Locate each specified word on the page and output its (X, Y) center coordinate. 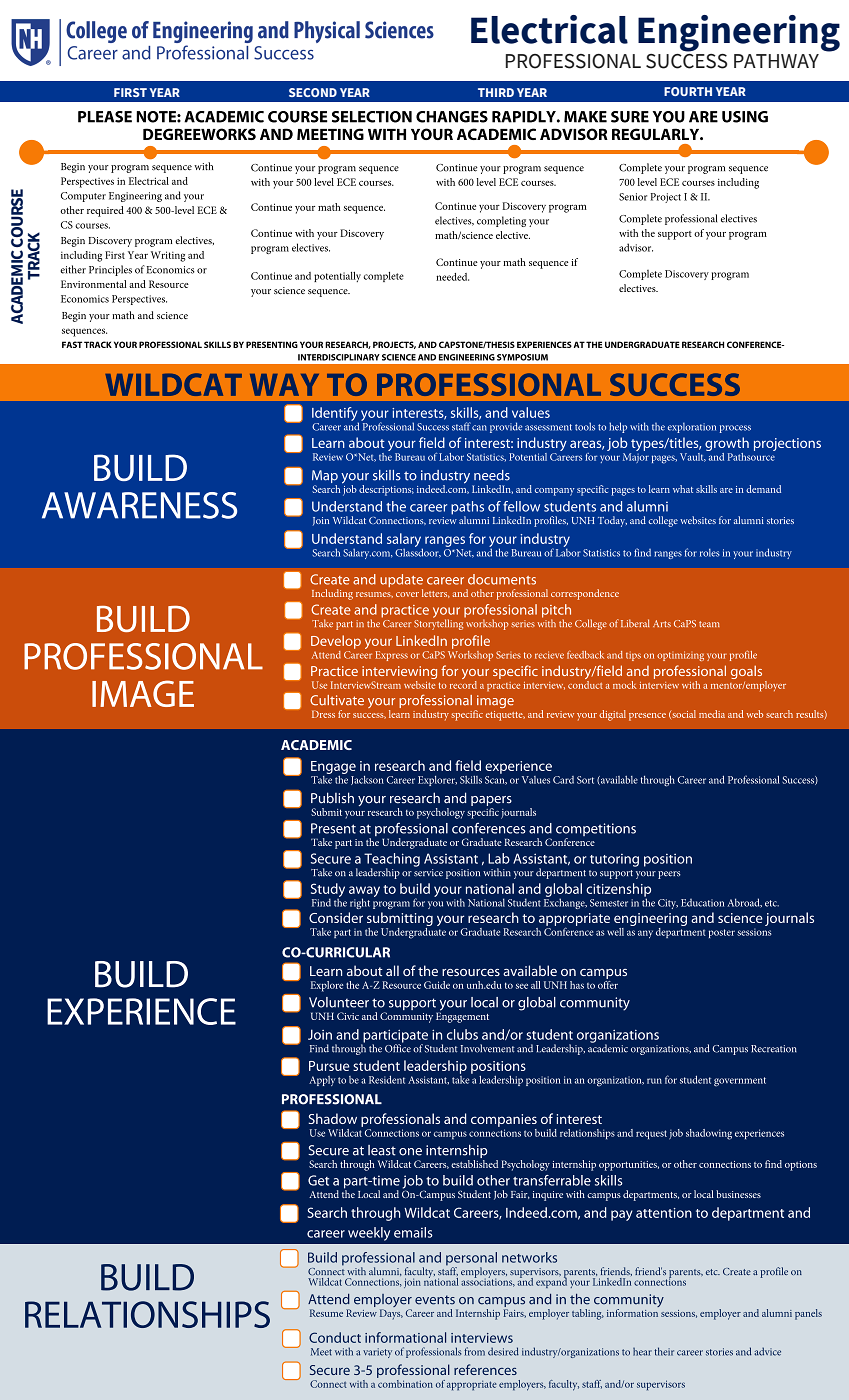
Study (328, 891)
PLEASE (105, 117)
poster (722, 933)
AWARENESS (139, 505)
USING (745, 117)
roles (710, 553)
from (474, 1351)
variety (377, 1353)
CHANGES (452, 117)
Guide (437, 985)
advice (767, 1351)
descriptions (386, 490)
